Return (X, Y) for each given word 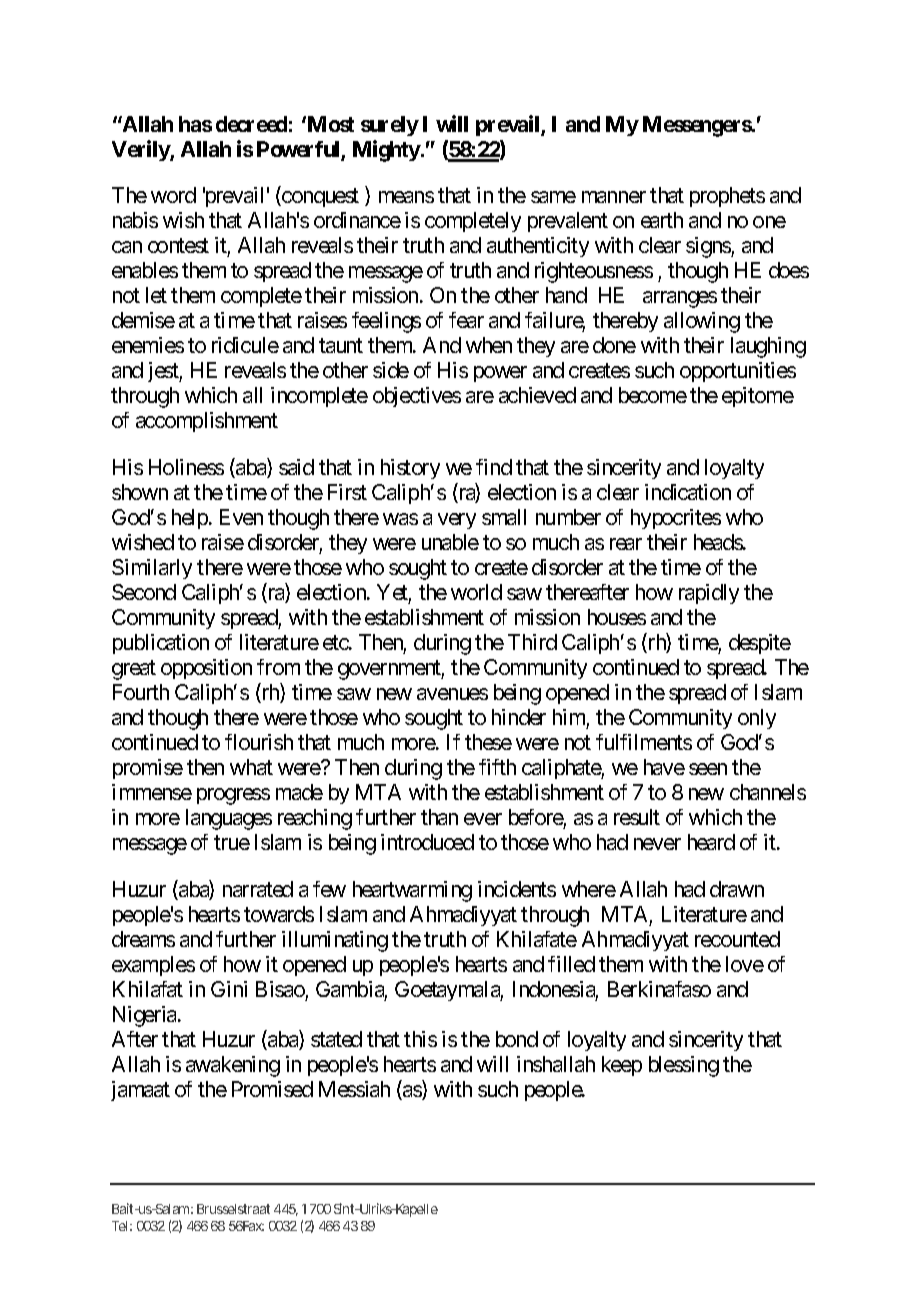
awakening (233, 1066)
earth (662, 220)
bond (517, 1039)
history (410, 469)
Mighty (387, 151)
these (488, 742)
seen (708, 769)
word (173, 195)
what (251, 767)
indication (688, 492)
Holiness (186, 467)
